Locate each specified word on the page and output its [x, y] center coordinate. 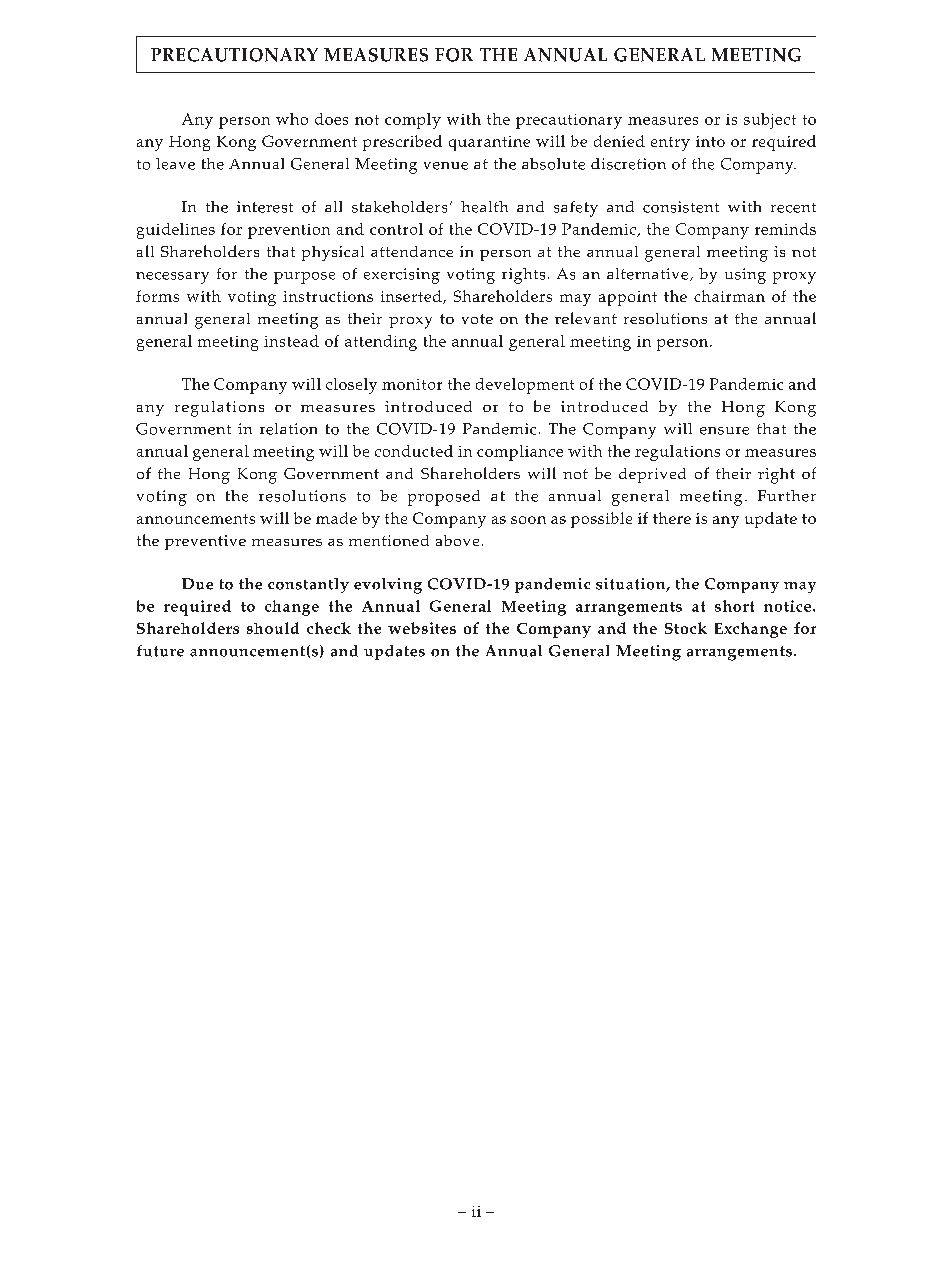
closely [351, 386]
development [525, 386]
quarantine [489, 143]
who [292, 119]
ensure [724, 431]
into [710, 141]
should [273, 628]
